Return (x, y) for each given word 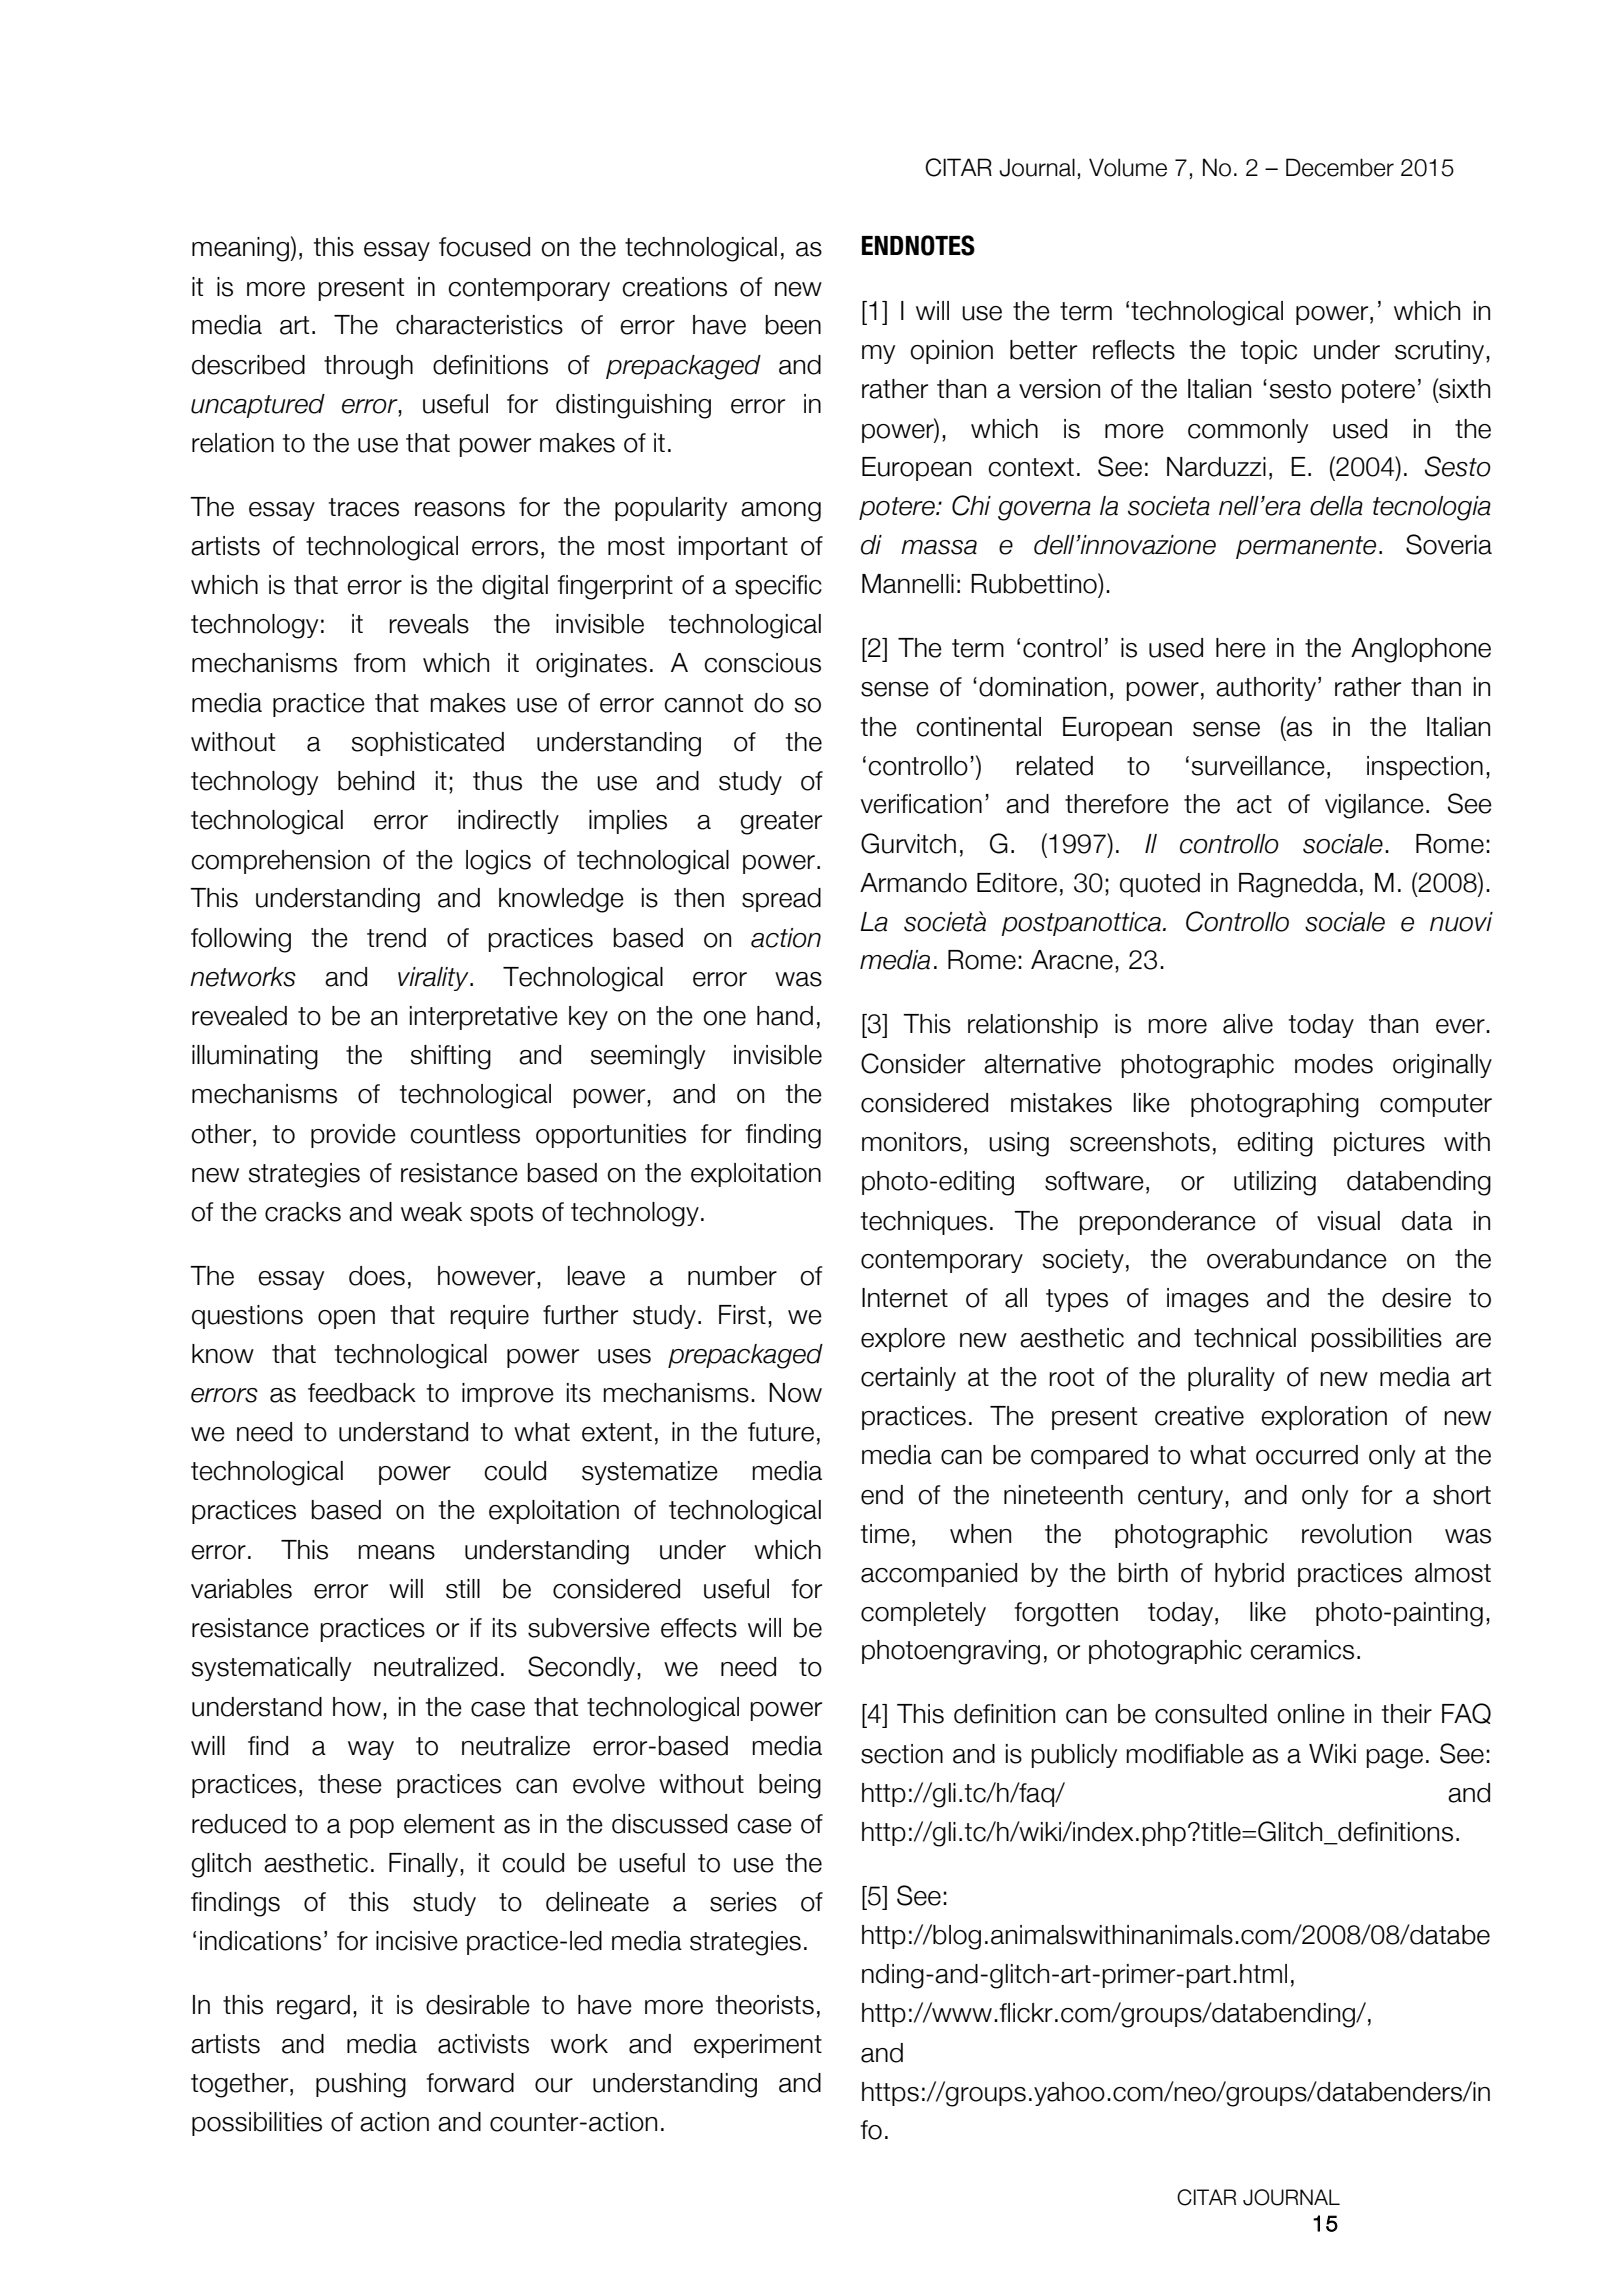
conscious (762, 663)
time (885, 1534)
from (379, 663)
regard (313, 2007)
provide (353, 1136)
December (1340, 167)
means (396, 1552)
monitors (911, 1142)
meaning (241, 249)
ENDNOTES (918, 245)
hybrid (1249, 1575)
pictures (1379, 1144)
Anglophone (1421, 650)
